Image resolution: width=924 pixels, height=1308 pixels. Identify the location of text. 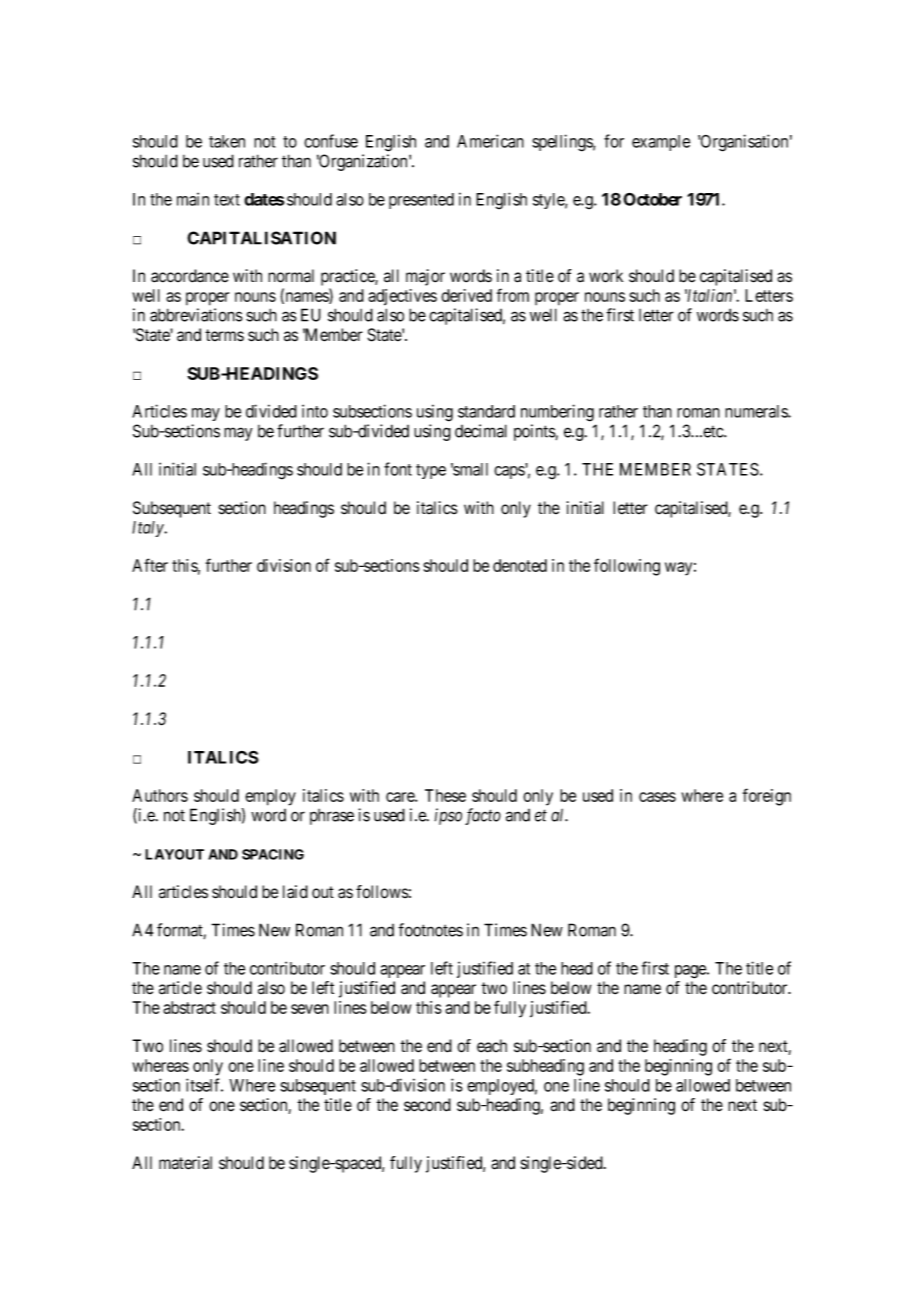
(227, 200).
